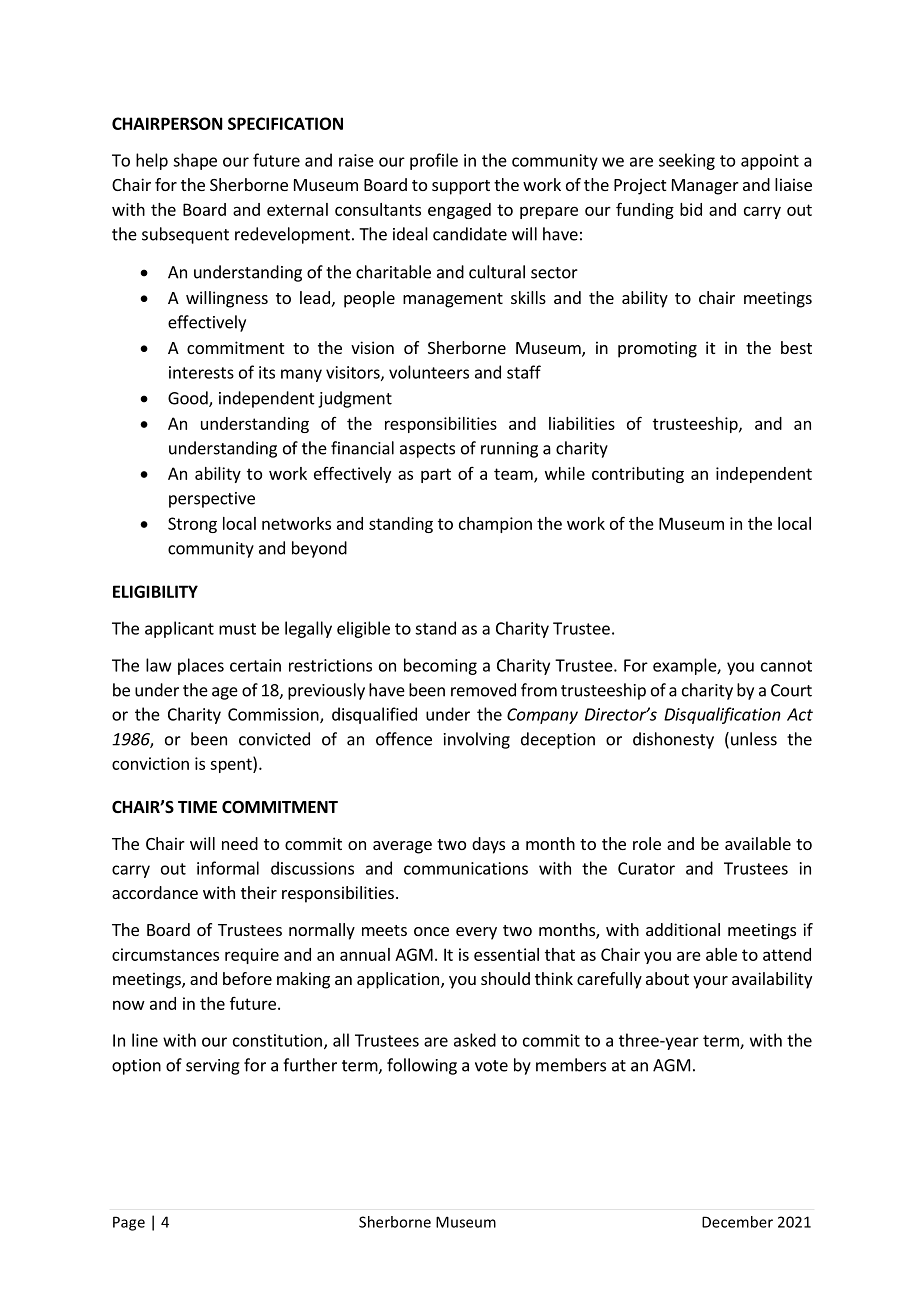 The width and height of the image is (924, 1308). Describe the element at coordinates (491, 1066) in the image. I see `vote` at that location.
